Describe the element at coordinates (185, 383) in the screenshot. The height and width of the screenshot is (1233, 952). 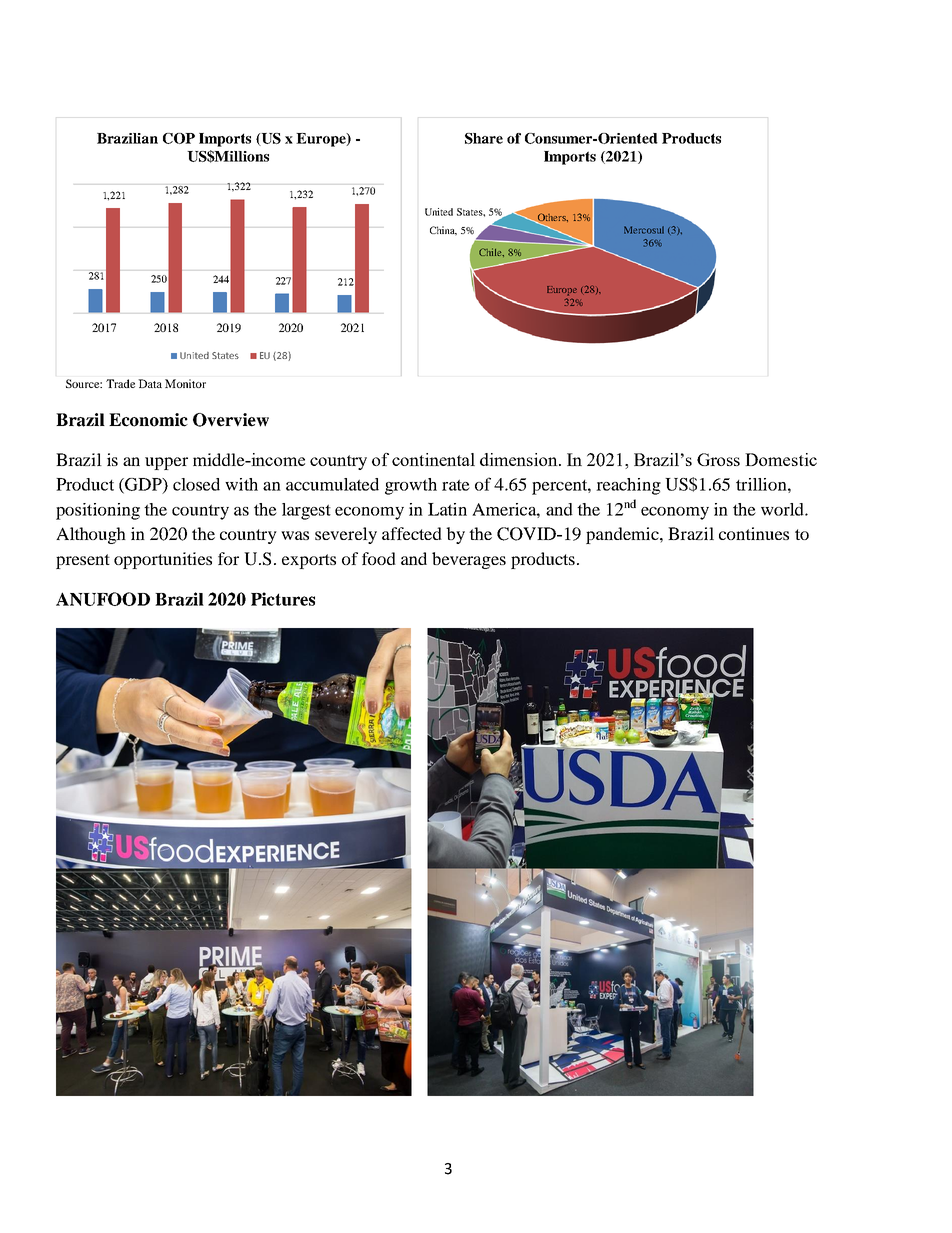
I see `Monitor` at that location.
